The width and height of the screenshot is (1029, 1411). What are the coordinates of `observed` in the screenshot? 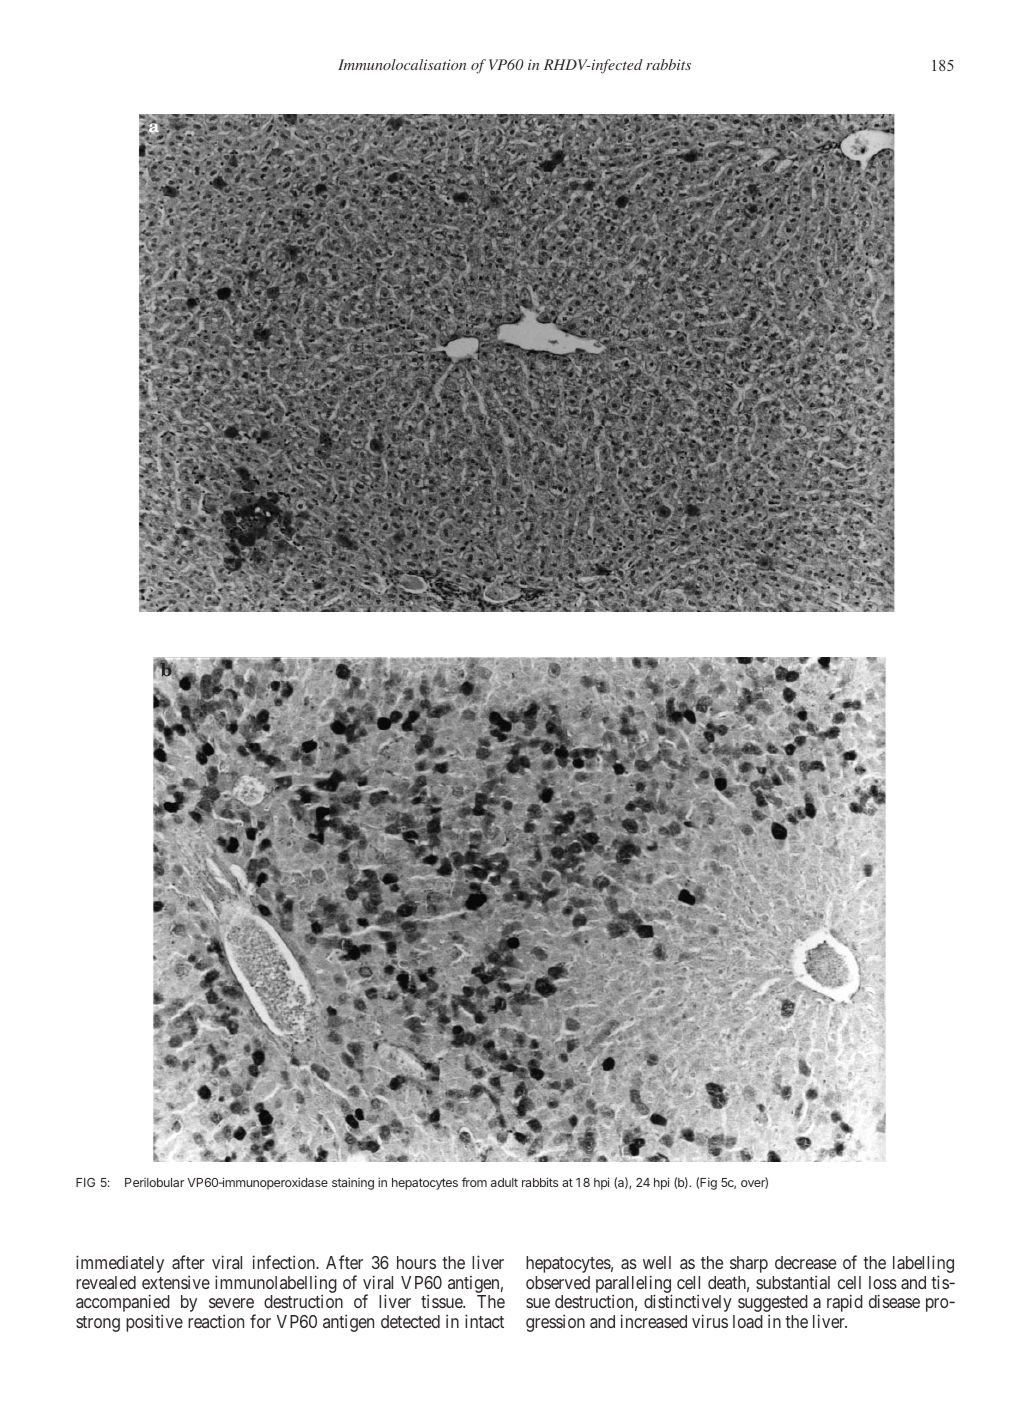 It's located at (558, 1282).
